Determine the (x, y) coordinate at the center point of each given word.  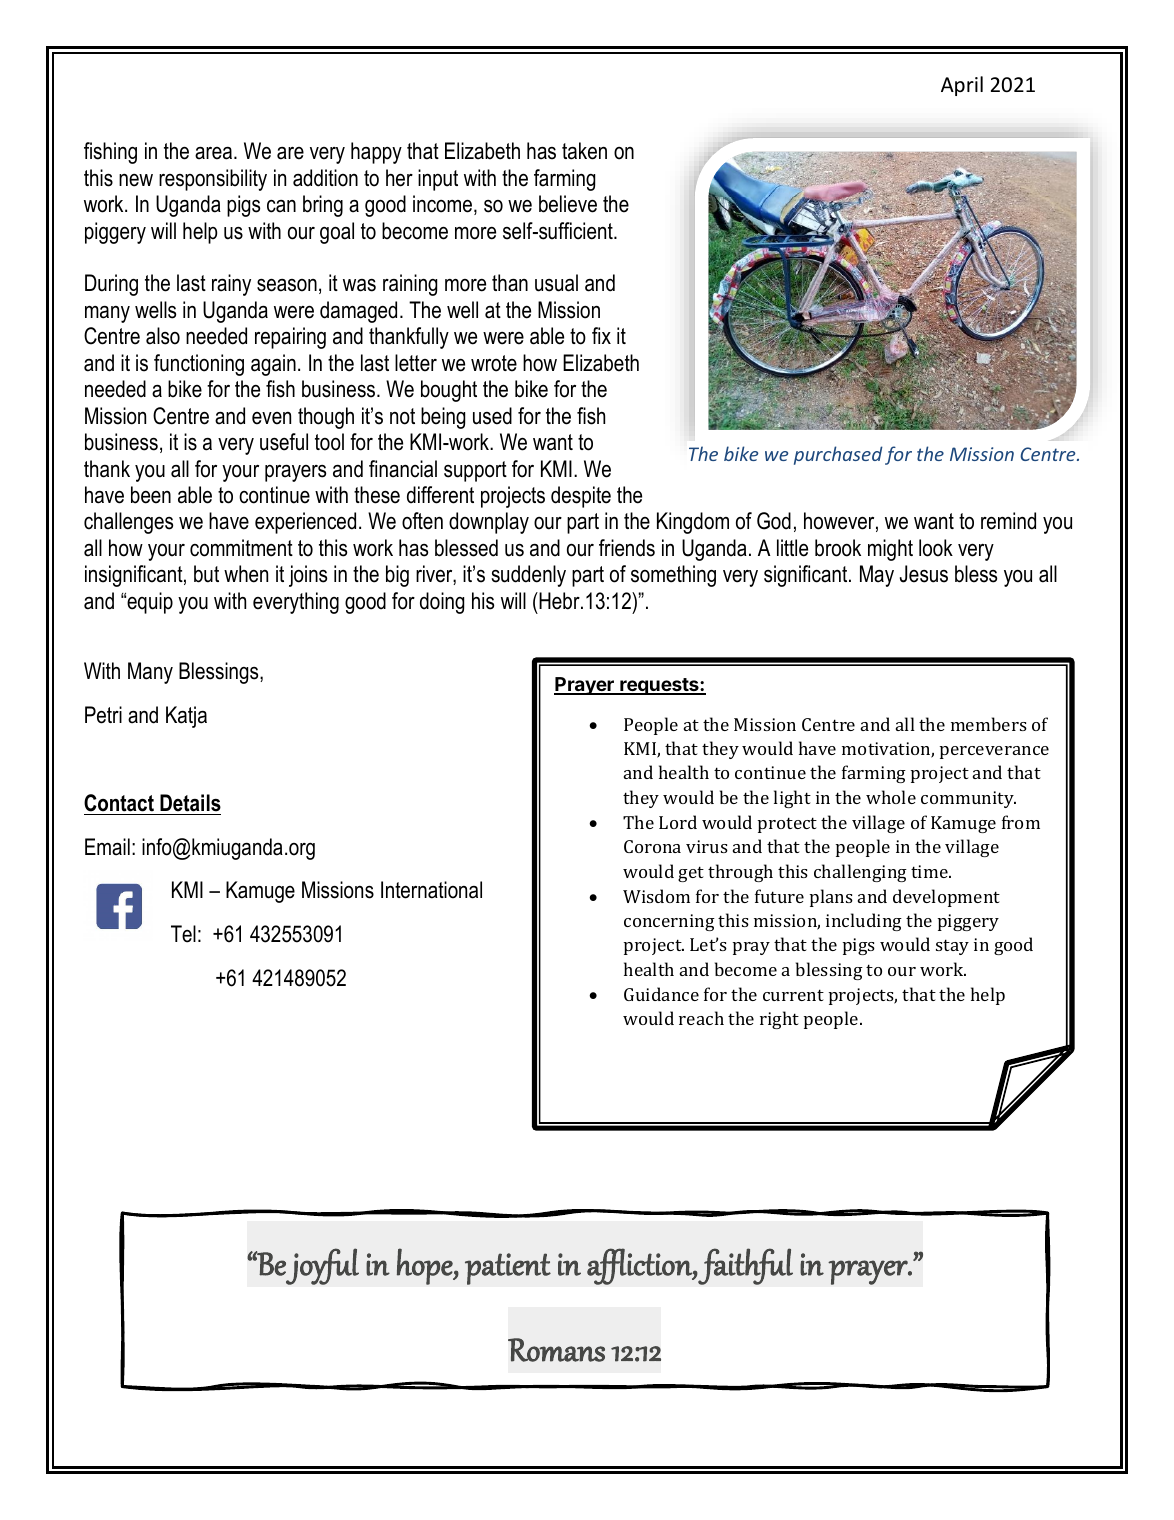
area (213, 153)
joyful (322, 1266)
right (779, 1020)
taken (584, 151)
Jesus (924, 574)
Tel (183, 934)
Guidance (661, 994)
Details (190, 803)
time (930, 871)
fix (601, 335)
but (206, 574)
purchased (838, 455)
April (962, 86)
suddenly (528, 576)
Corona (652, 846)
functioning (199, 365)
